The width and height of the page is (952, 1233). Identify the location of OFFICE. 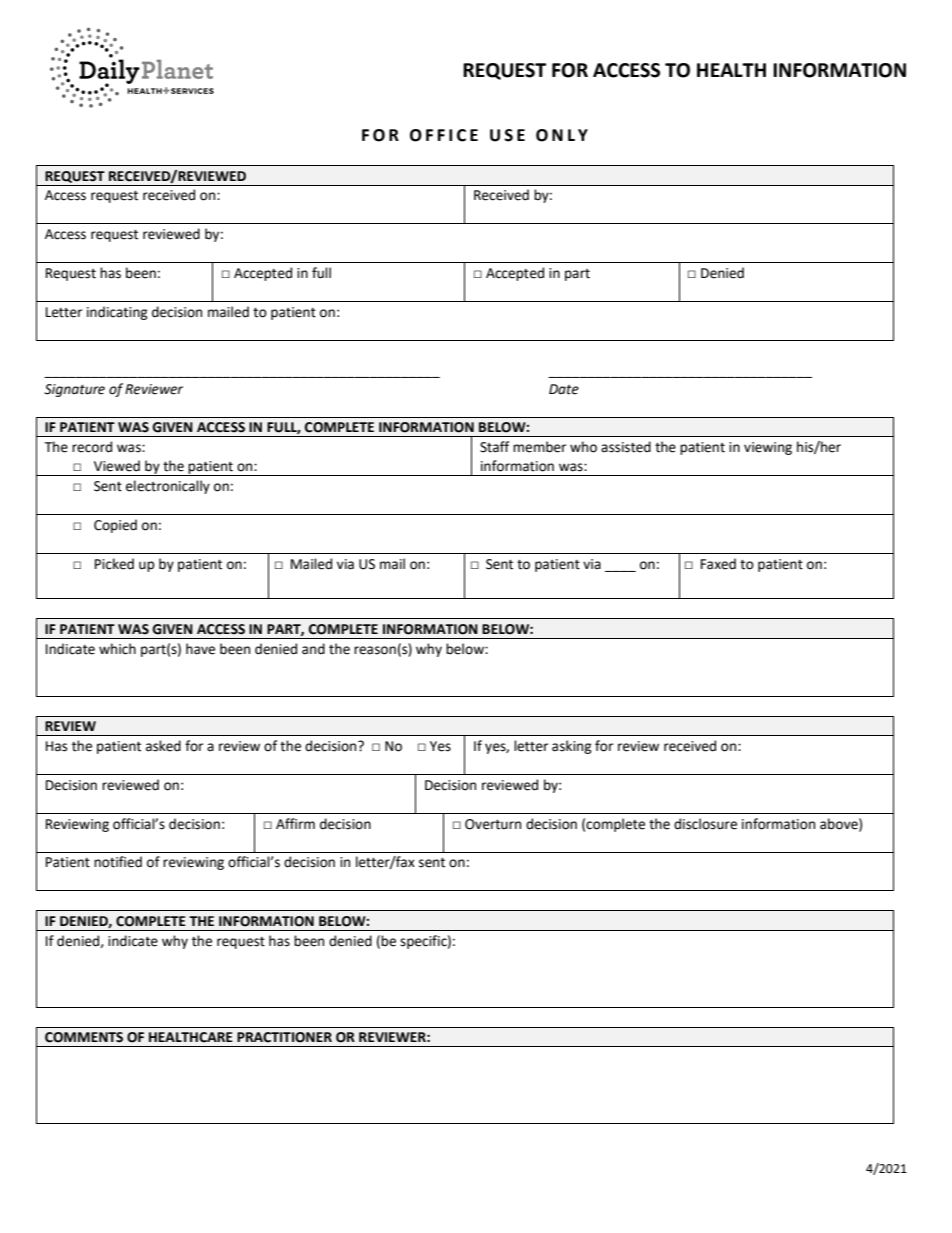
(444, 135).
